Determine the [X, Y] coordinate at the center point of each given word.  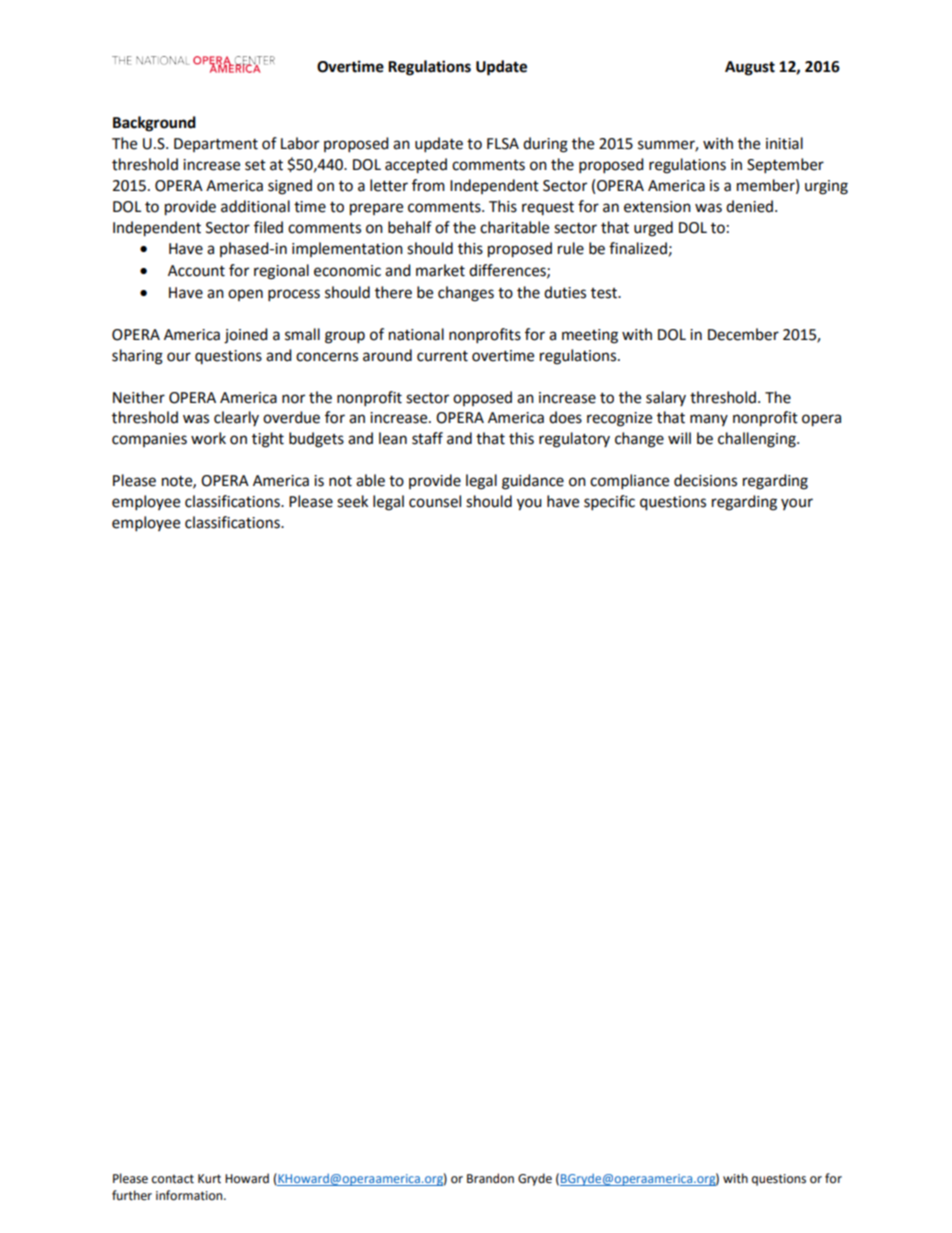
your [797, 504]
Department [216, 145]
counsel [435, 501]
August [750, 68]
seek [352, 501]
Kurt [209, 1179]
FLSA [503, 144]
